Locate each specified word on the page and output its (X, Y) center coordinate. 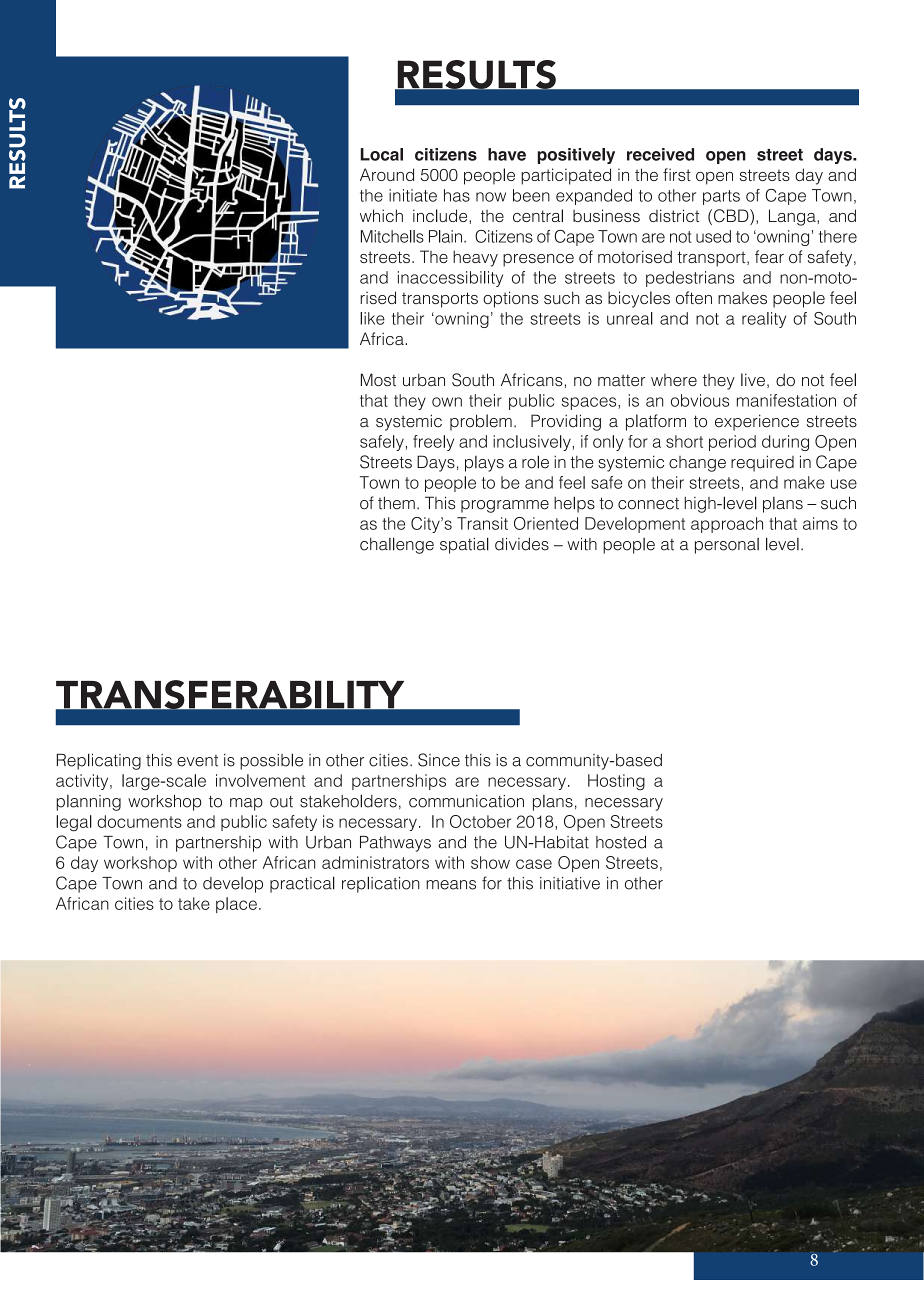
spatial (464, 545)
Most (378, 380)
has (457, 195)
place (236, 905)
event (197, 761)
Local (382, 154)
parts (721, 197)
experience (757, 422)
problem (481, 422)
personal (727, 546)
